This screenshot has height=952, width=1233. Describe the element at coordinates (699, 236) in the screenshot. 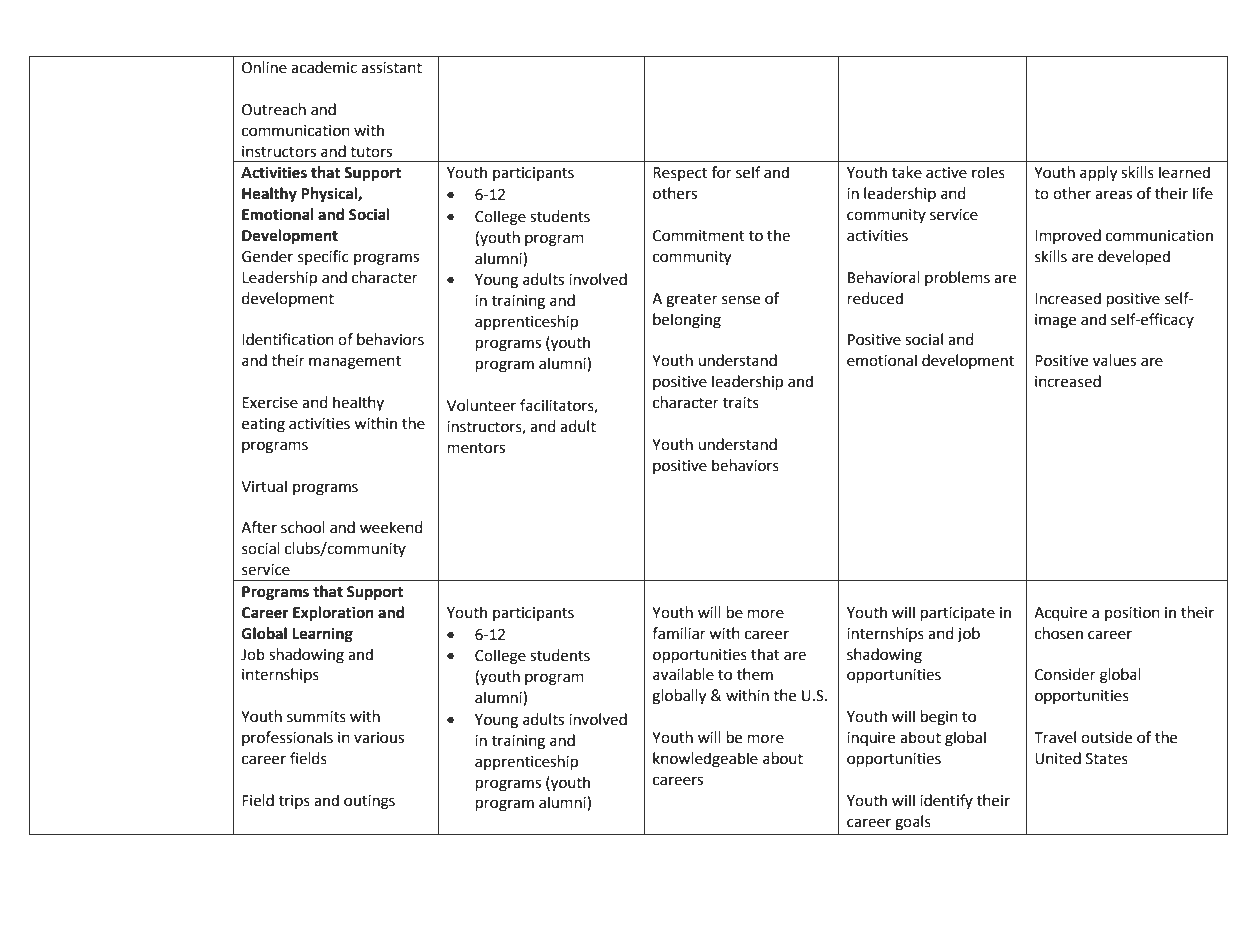

I see `Commitment` at that location.
